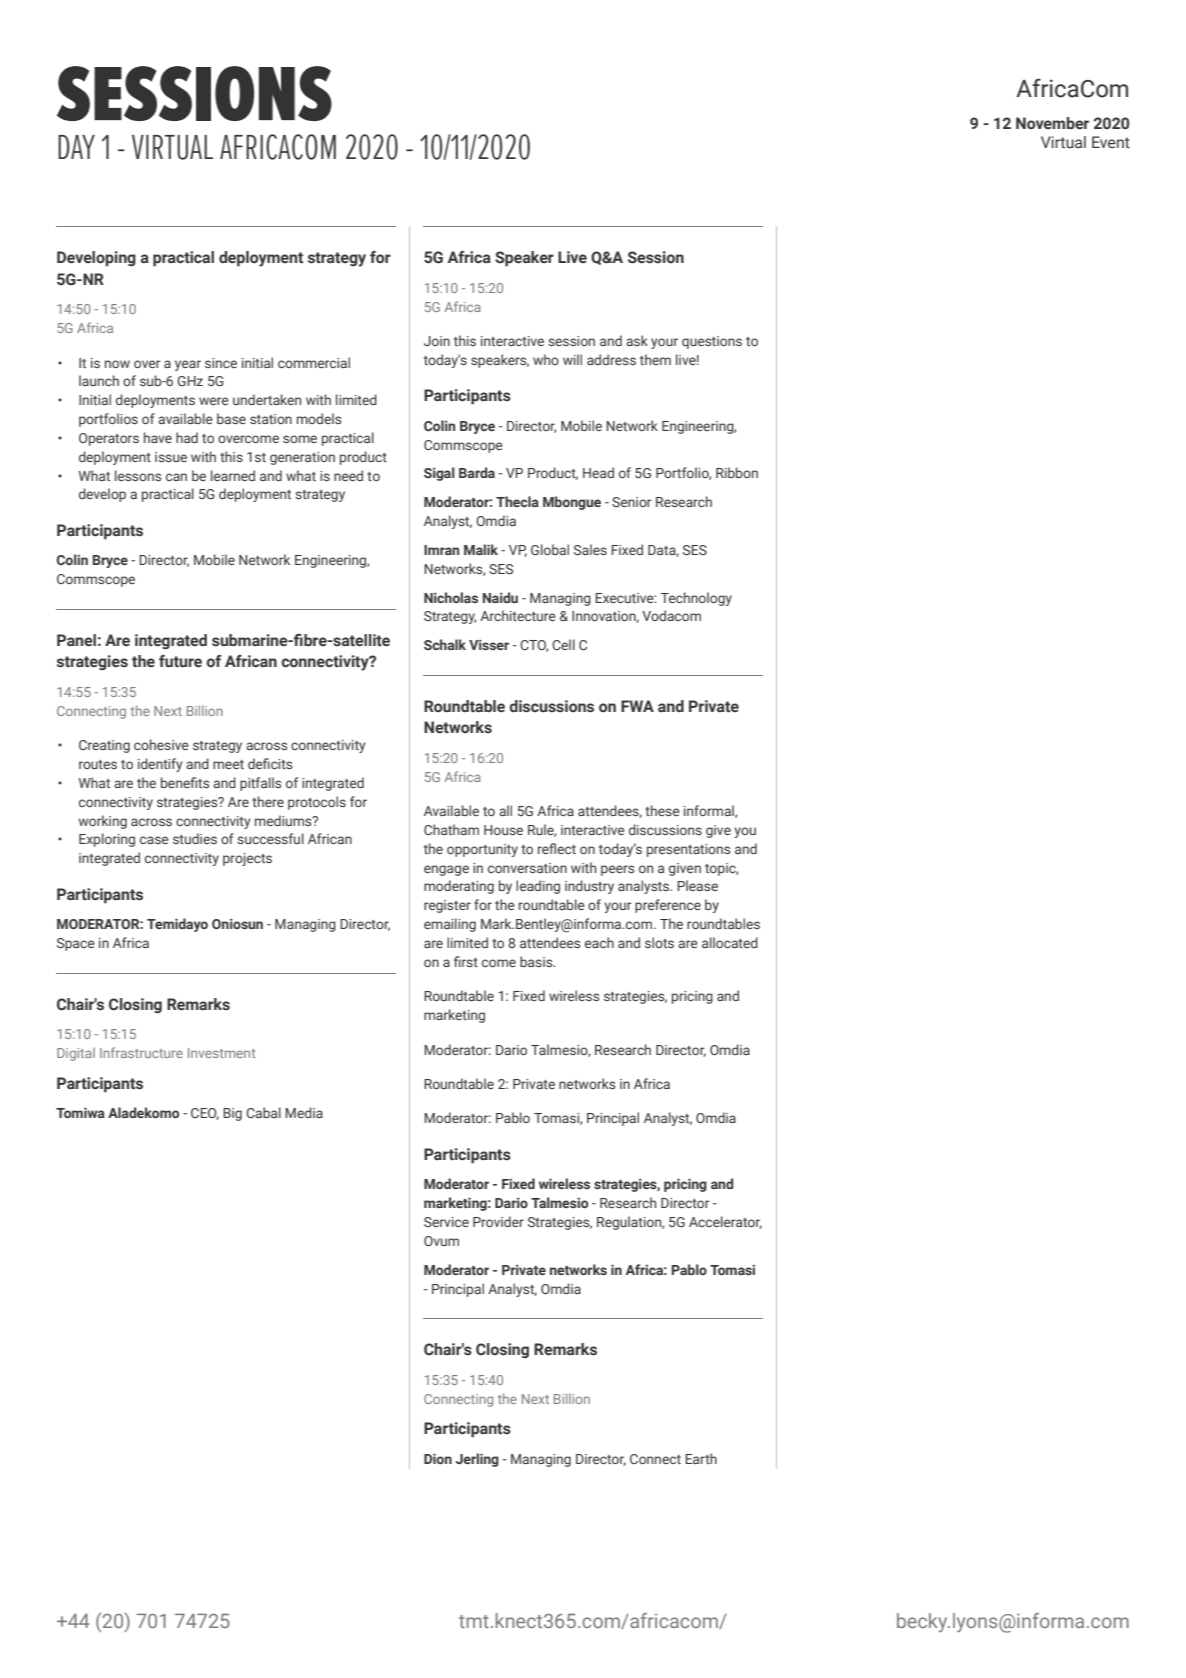  What do you see at coordinates (637, 340) in the document?
I see `ask` at bounding box center [637, 340].
